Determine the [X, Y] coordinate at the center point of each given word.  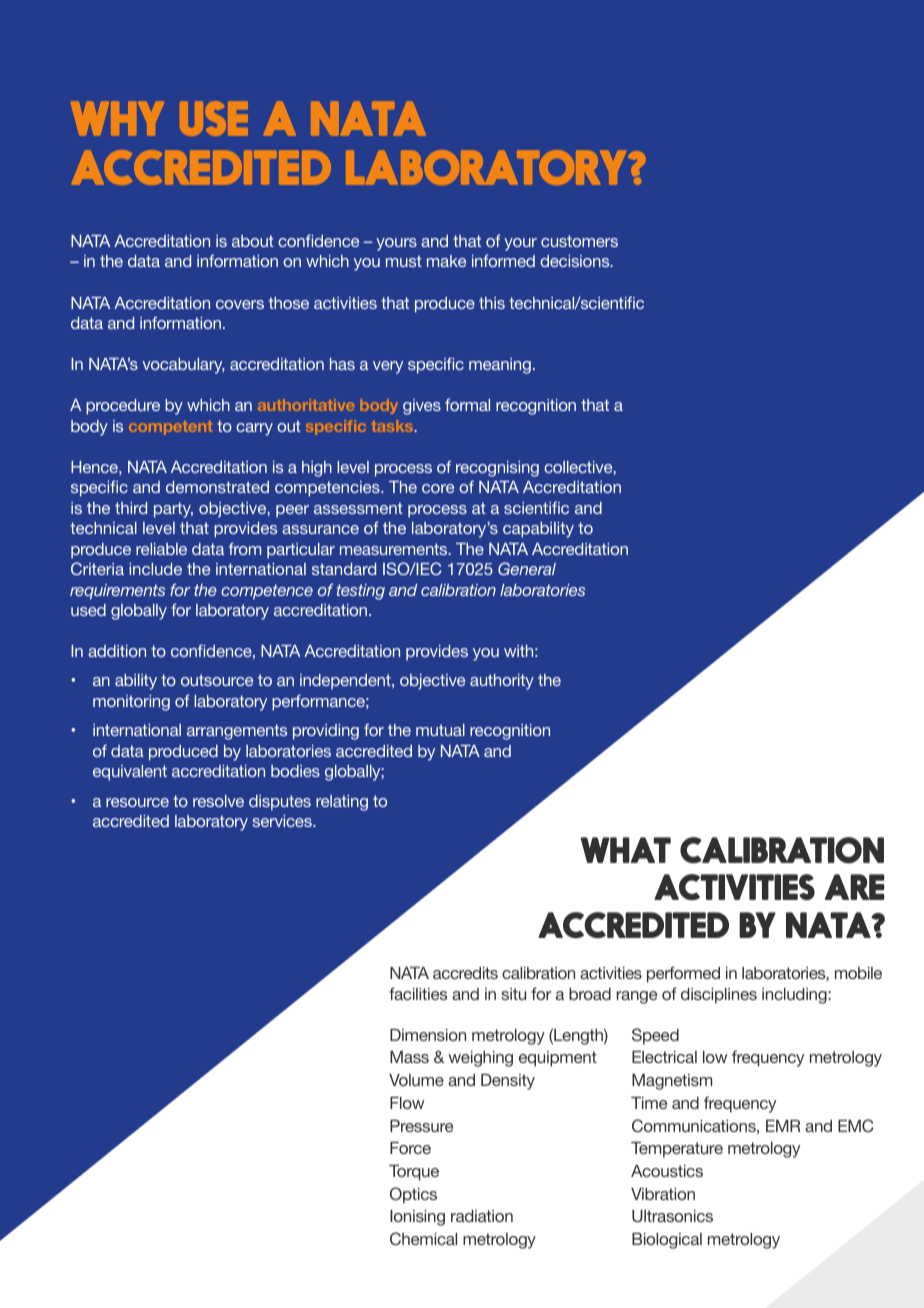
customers [579, 241]
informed [503, 260]
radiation [482, 1216]
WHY [117, 118]
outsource [217, 680]
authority [502, 682]
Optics [413, 1195]
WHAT [626, 850]
